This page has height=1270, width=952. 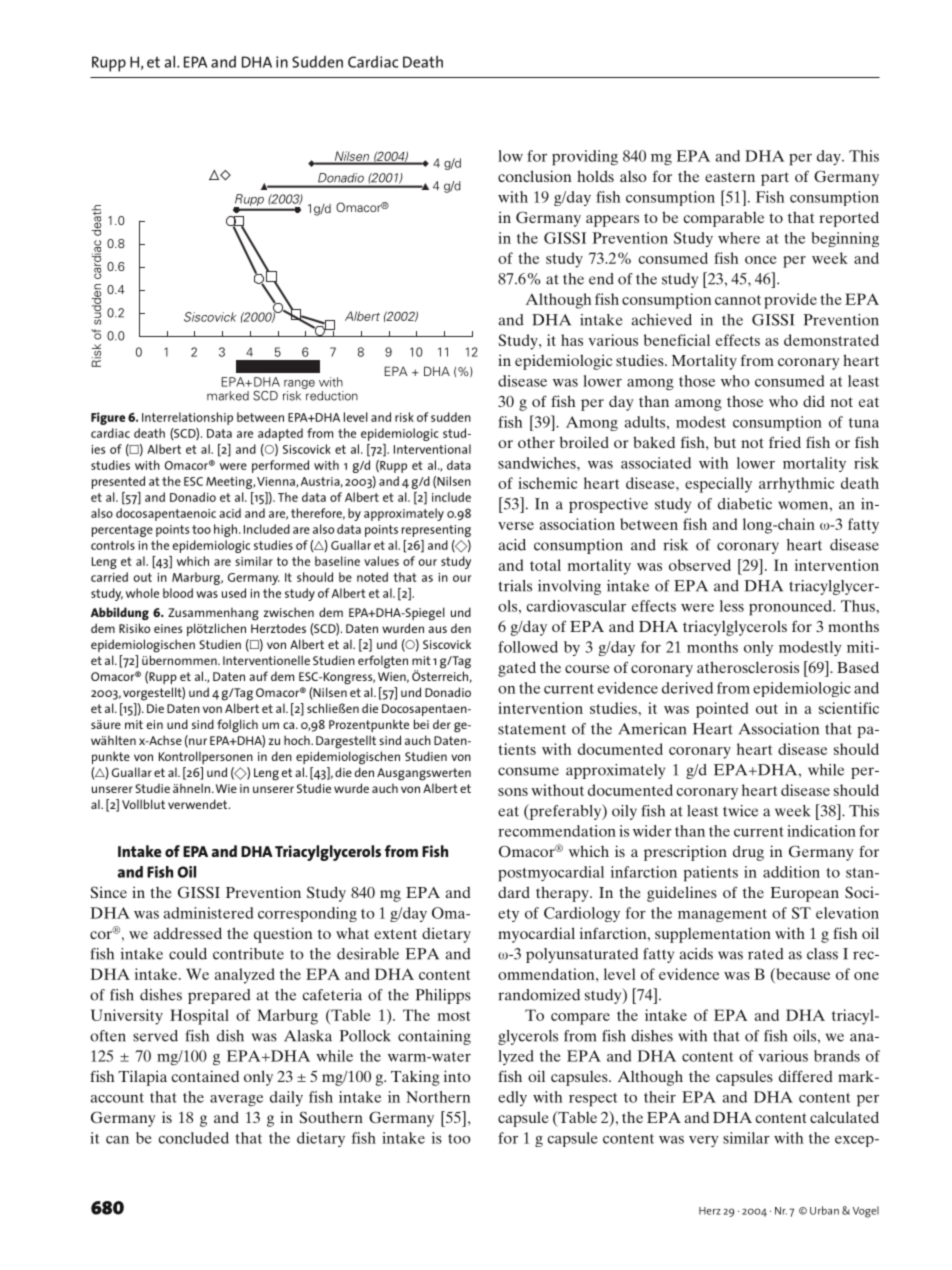 I want to click on other, so click(x=536, y=442).
